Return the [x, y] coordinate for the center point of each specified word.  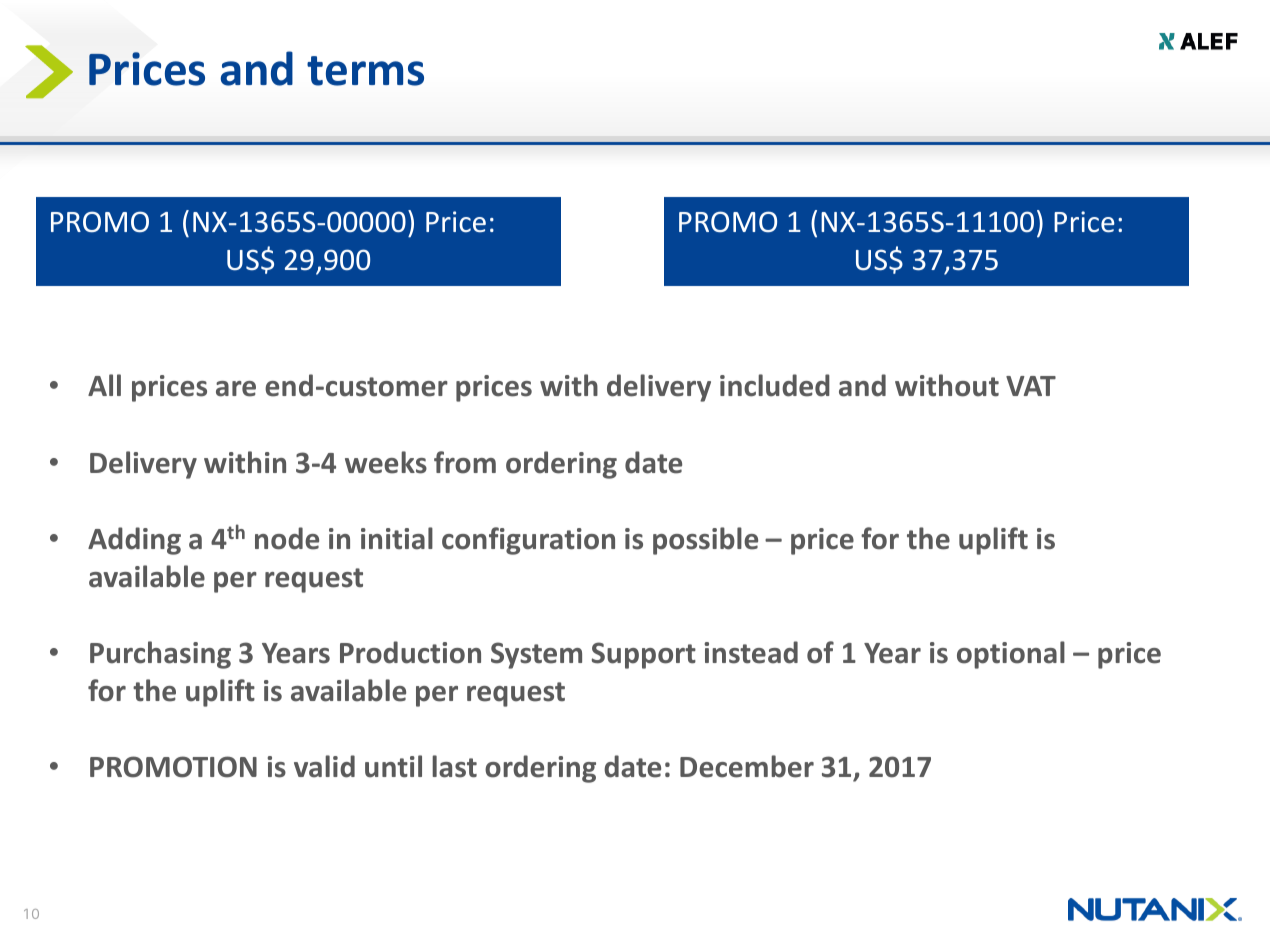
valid [324, 766]
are [236, 389]
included [775, 385]
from [465, 462]
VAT [1031, 386]
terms [365, 71]
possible [705, 541]
